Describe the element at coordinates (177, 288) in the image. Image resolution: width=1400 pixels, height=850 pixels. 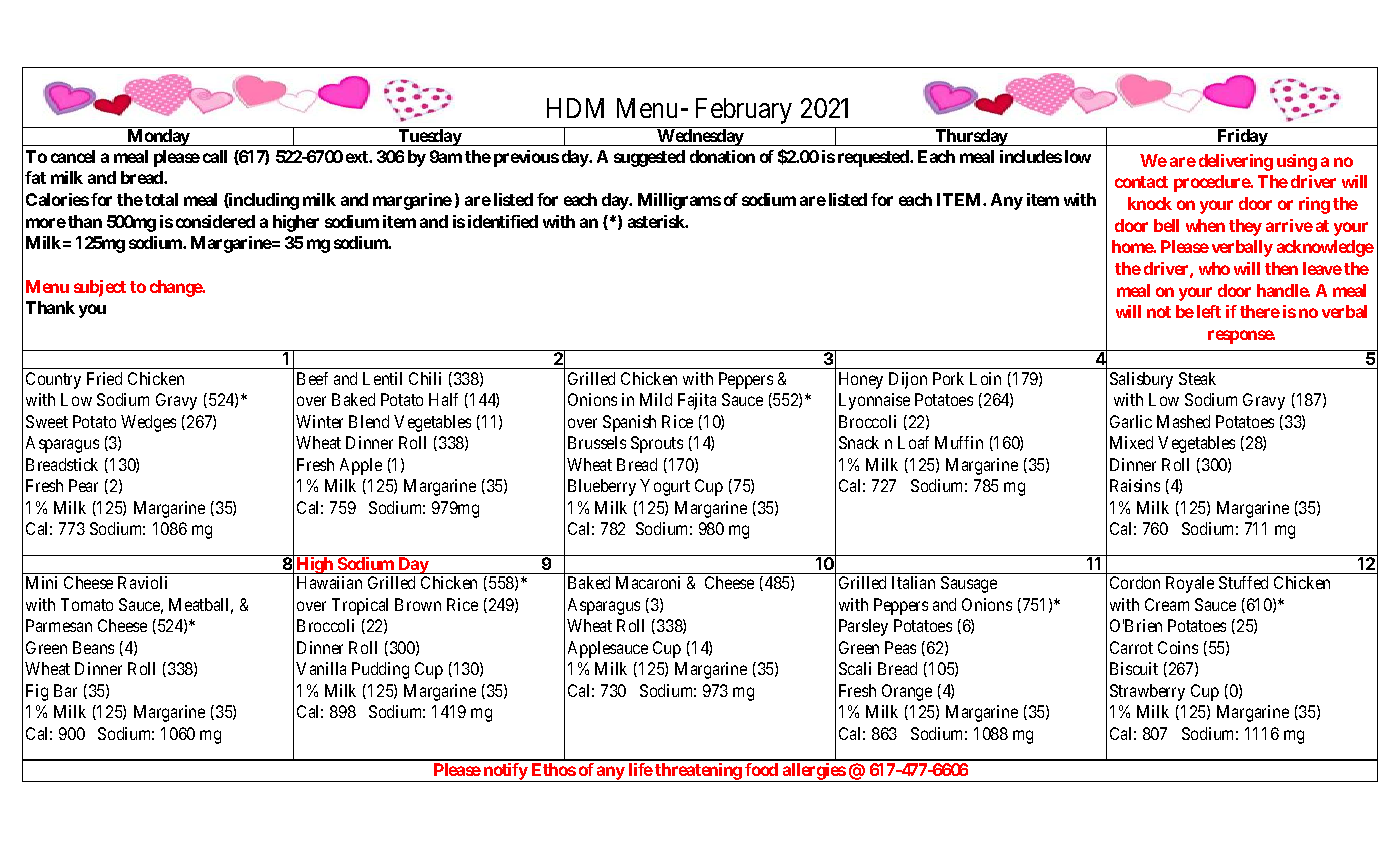
I see `change` at that location.
